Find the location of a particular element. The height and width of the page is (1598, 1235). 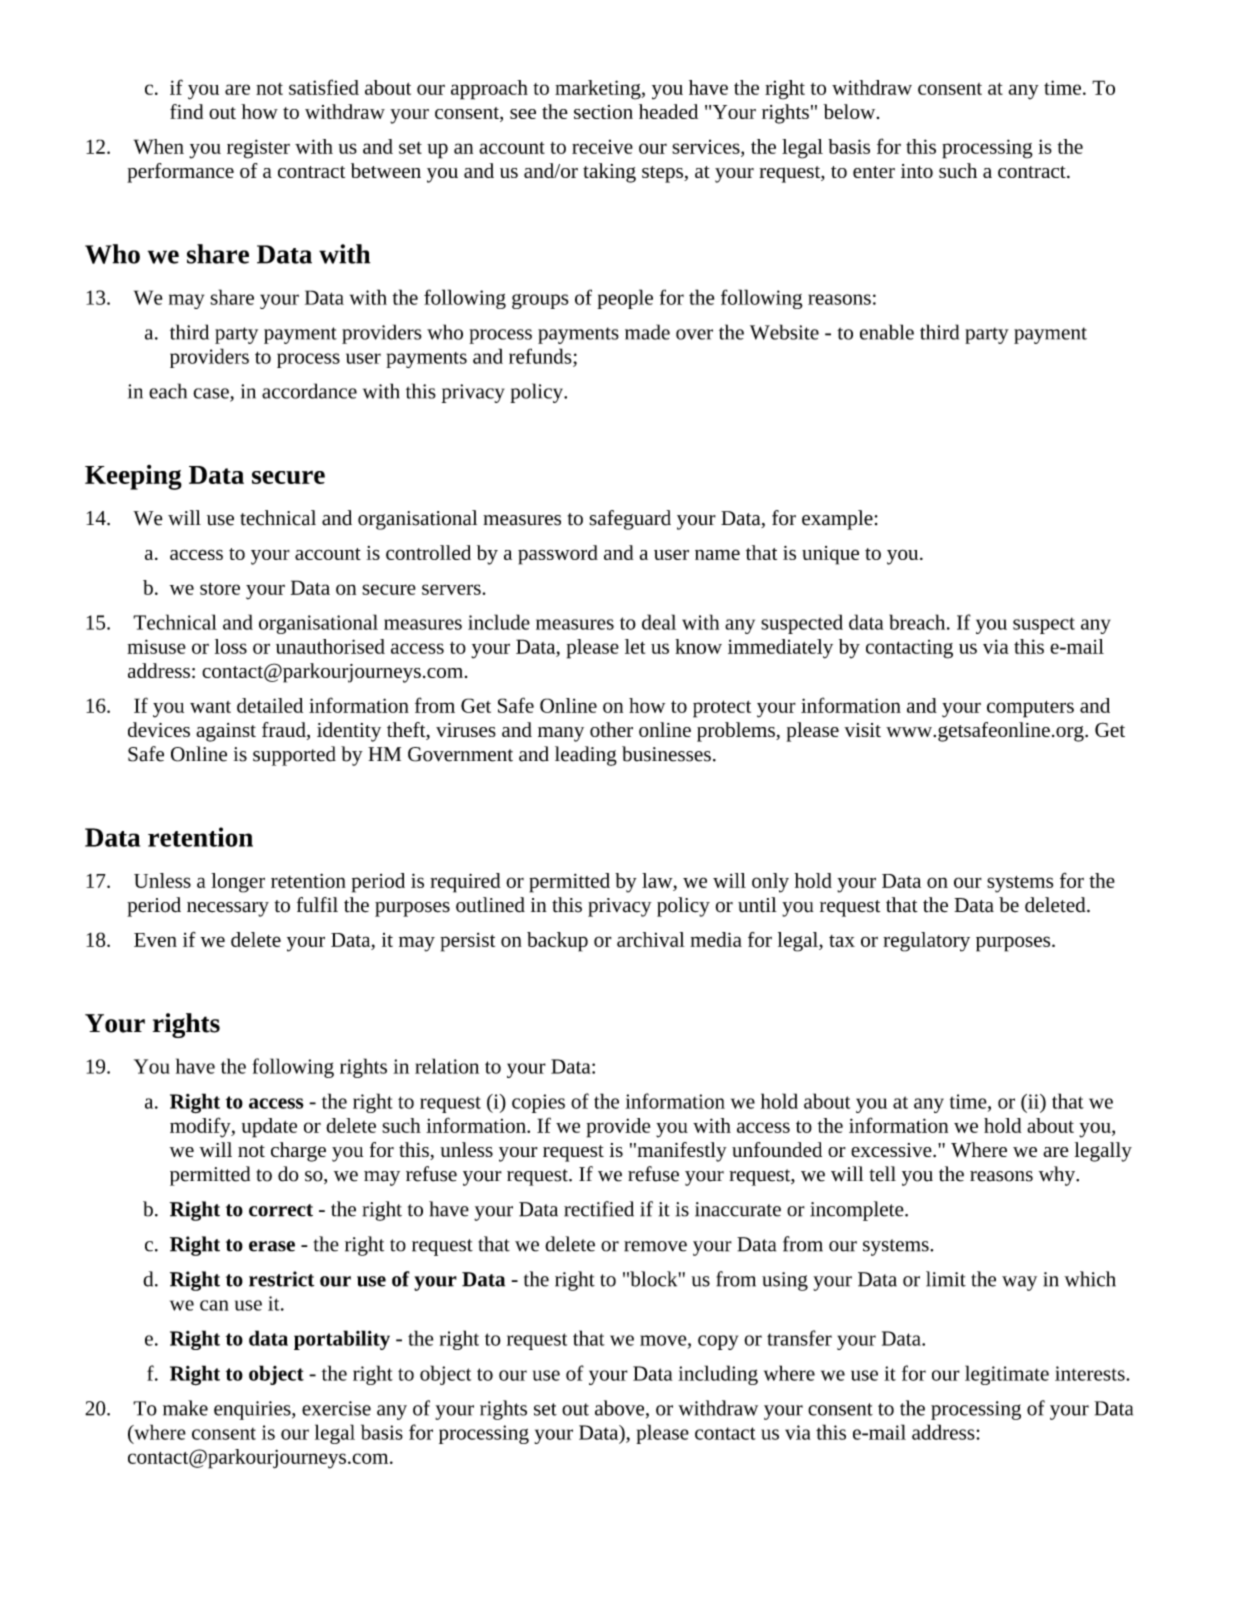

above is located at coordinates (621, 1409).
